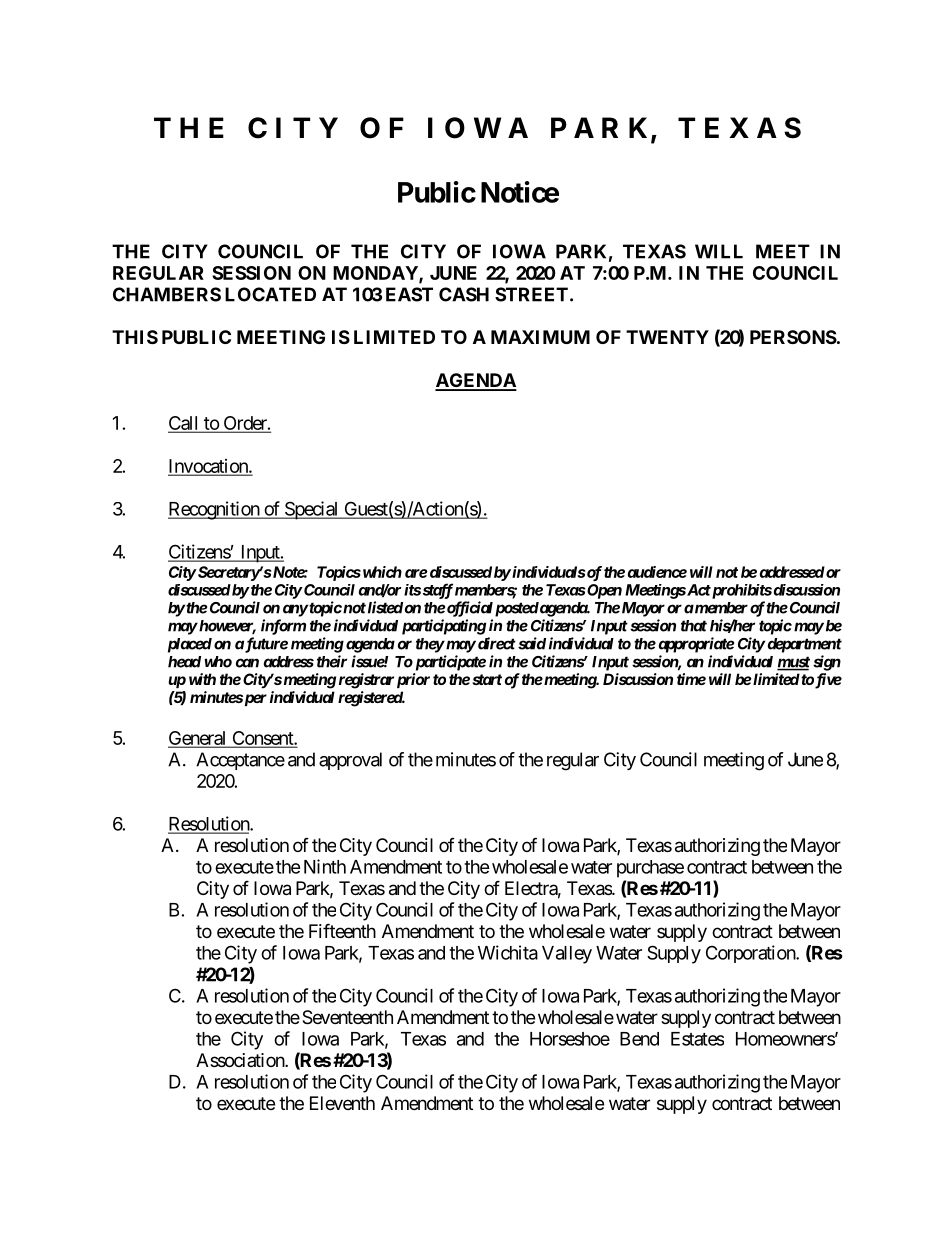 This page has height=1233, width=952. What do you see at coordinates (793, 337) in the page?
I see `PERSONS` at bounding box center [793, 337].
